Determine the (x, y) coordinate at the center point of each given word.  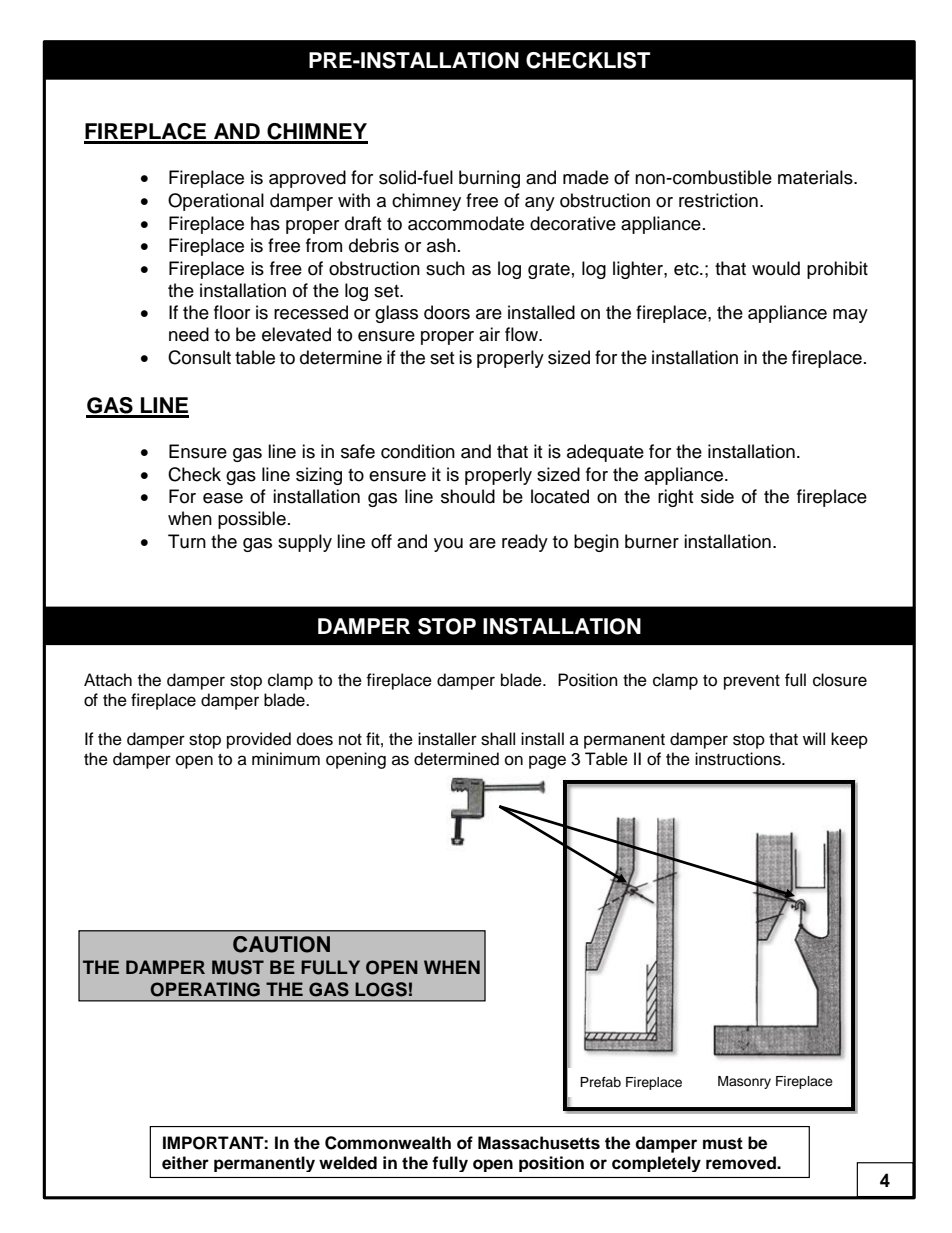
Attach (108, 680)
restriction (718, 200)
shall (498, 739)
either (185, 1163)
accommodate (466, 223)
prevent (752, 682)
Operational (216, 202)
